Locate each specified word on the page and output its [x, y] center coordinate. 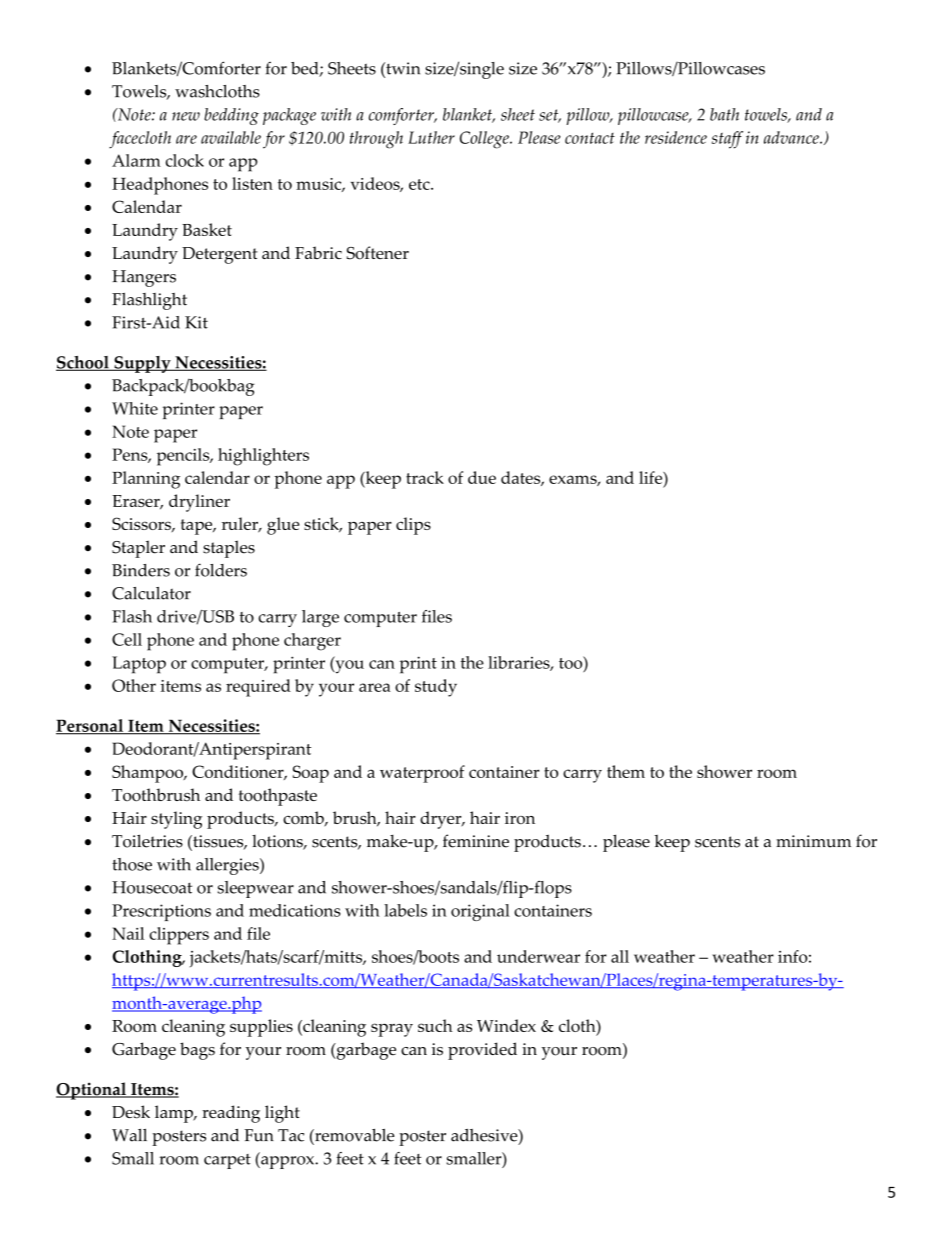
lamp [175, 1114]
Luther [431, 137]
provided [482, 1051]
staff [727, 140]
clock [185, 160]
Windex [506, 1025]
